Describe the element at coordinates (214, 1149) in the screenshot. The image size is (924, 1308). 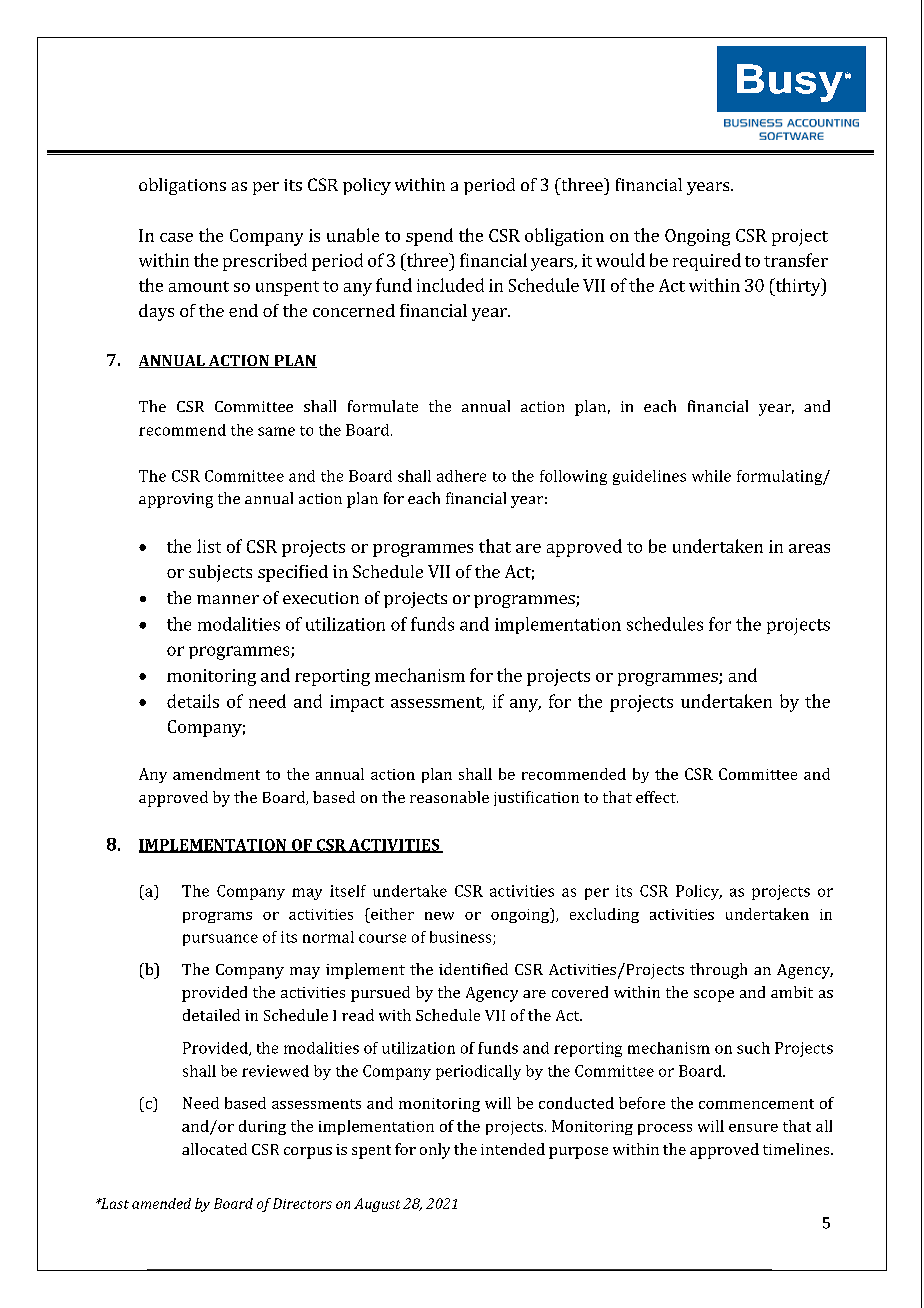
I see `allocated` at that location.
